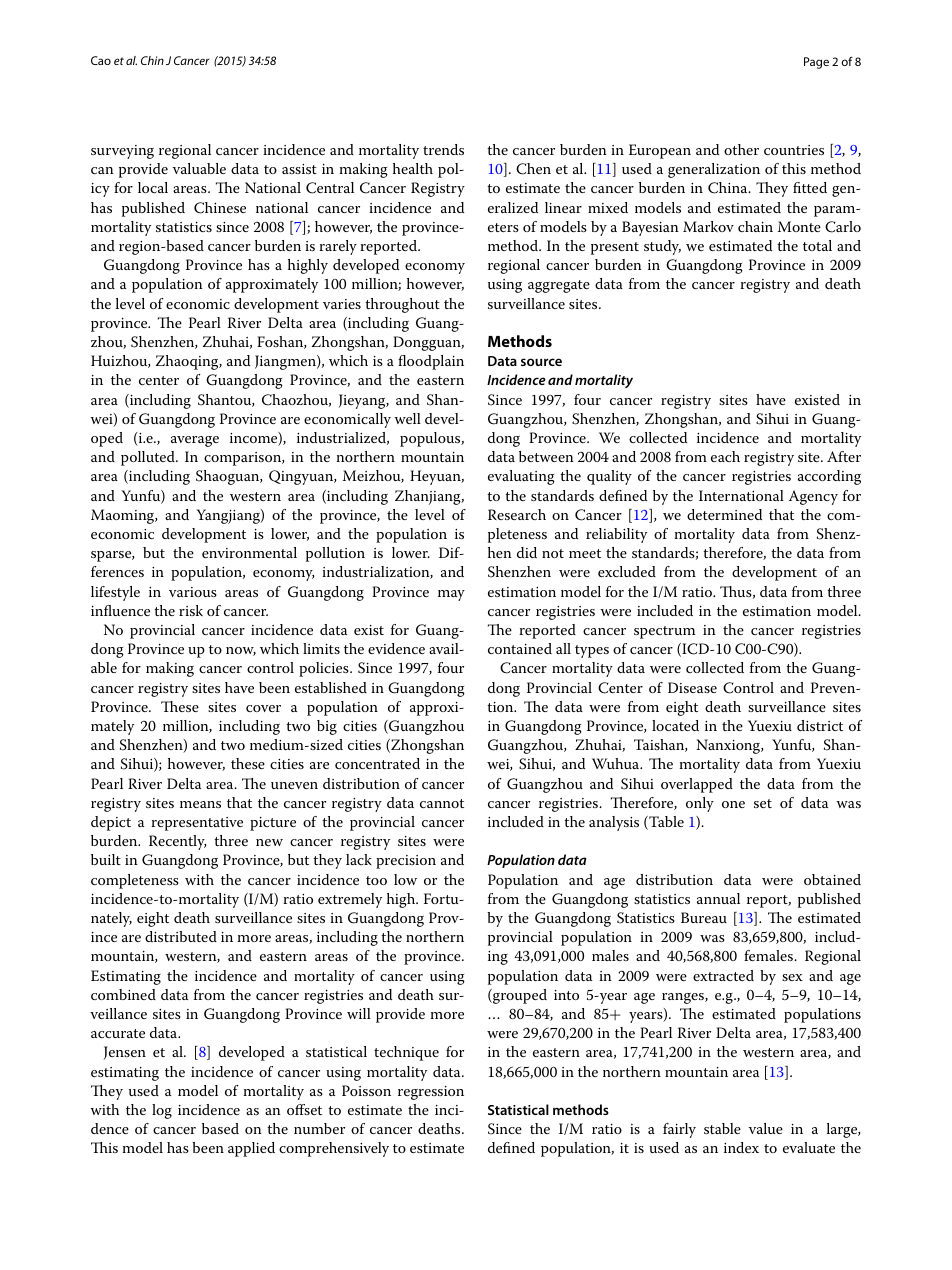 The width and height of the screenshot is (952, 1270). I want to click on Page, so click(816, 63).
